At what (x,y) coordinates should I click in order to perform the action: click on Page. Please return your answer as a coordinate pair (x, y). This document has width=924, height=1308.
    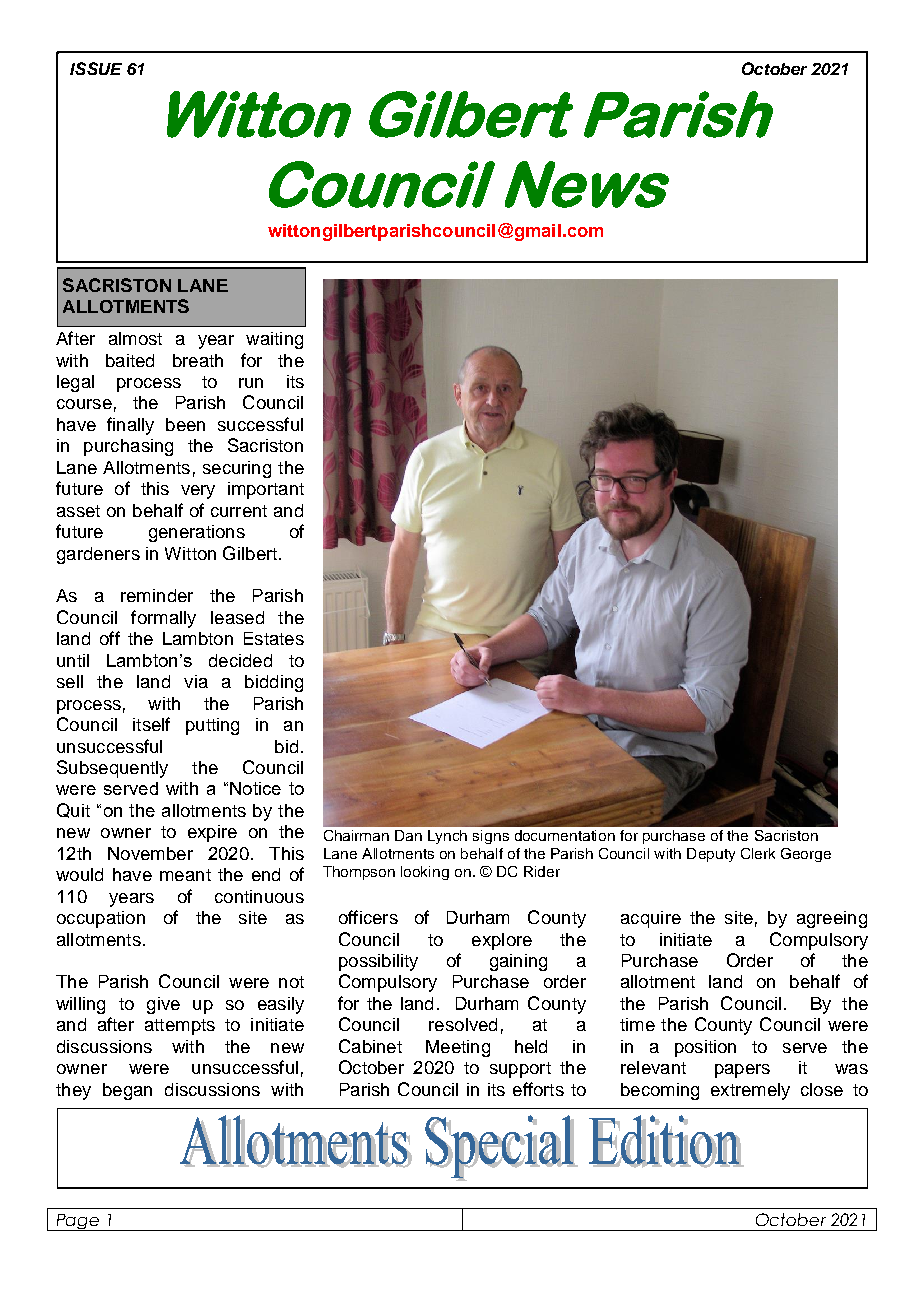
    Looking at the image, I should click on (77, 1222).
